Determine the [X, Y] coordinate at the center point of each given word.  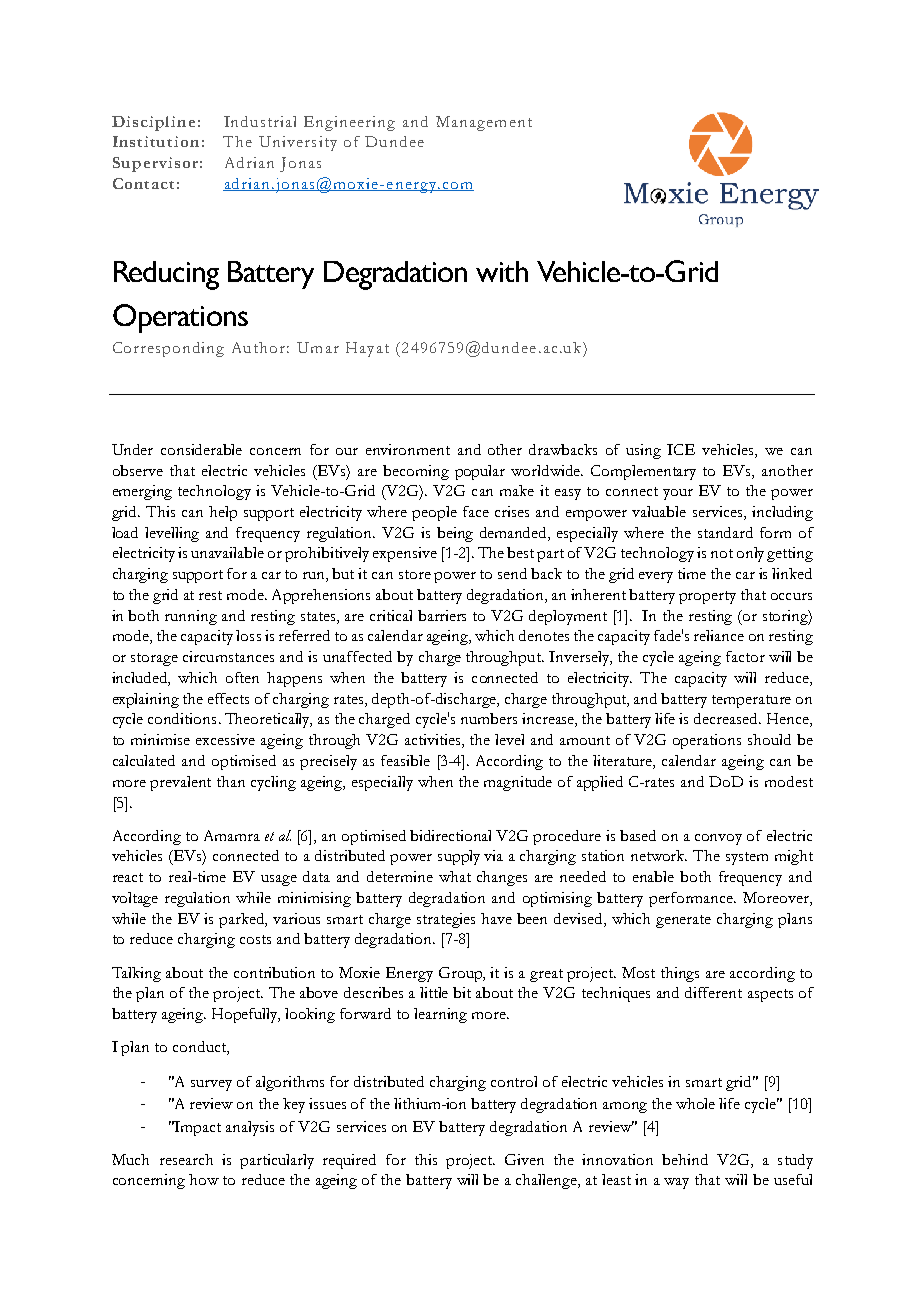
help [223, 513]
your [678, 494]
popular [480, 472]
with [502, 271]
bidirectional [450, 835]
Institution [156, 141]
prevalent [180, 783]
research [186, 1159]
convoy [718, 839]
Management [484, 123]
